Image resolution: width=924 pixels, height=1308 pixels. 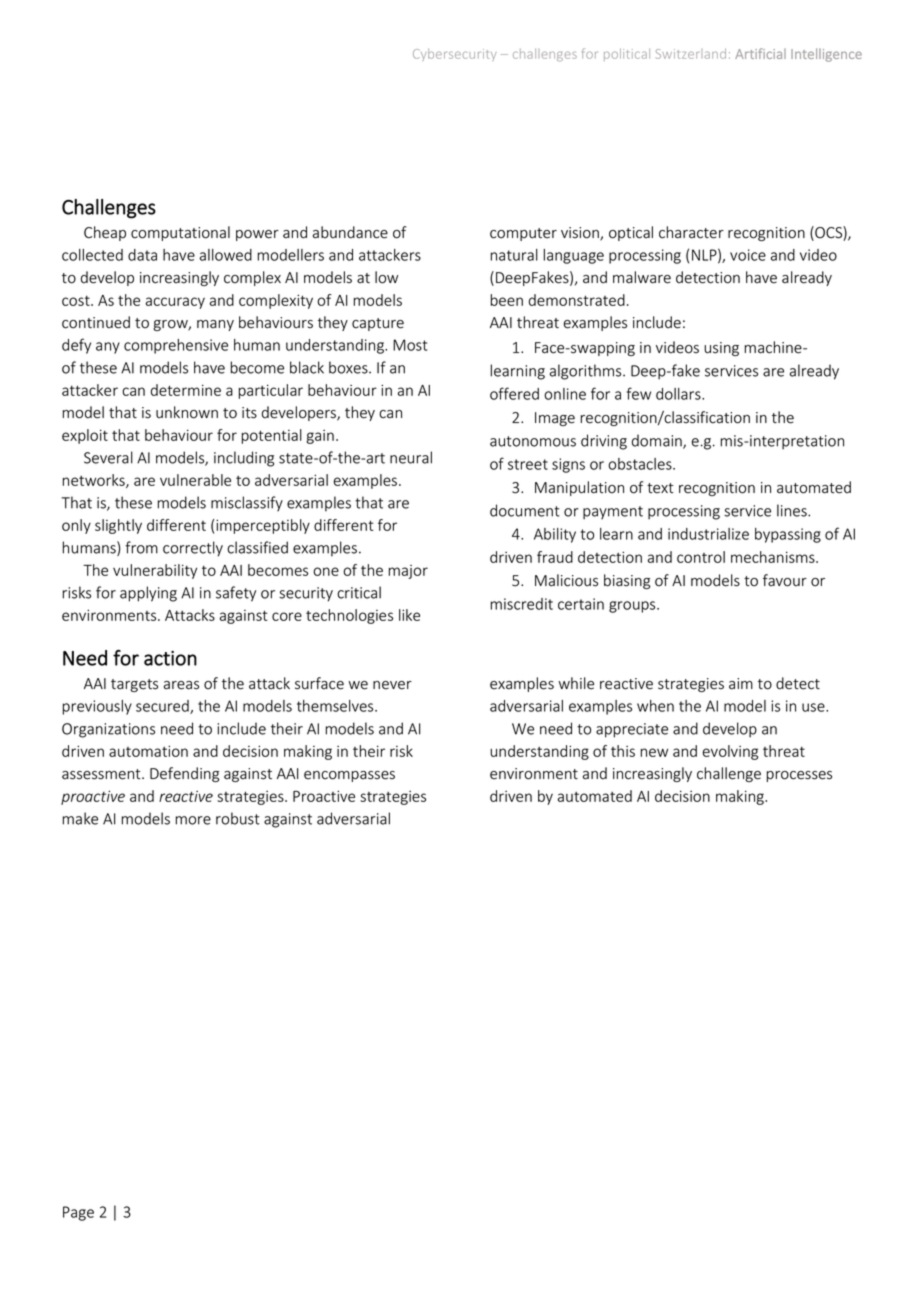 What do you see at coordinates (238, 818) in the screenshot?
I see `robust` at bounding box center [238, 818].
